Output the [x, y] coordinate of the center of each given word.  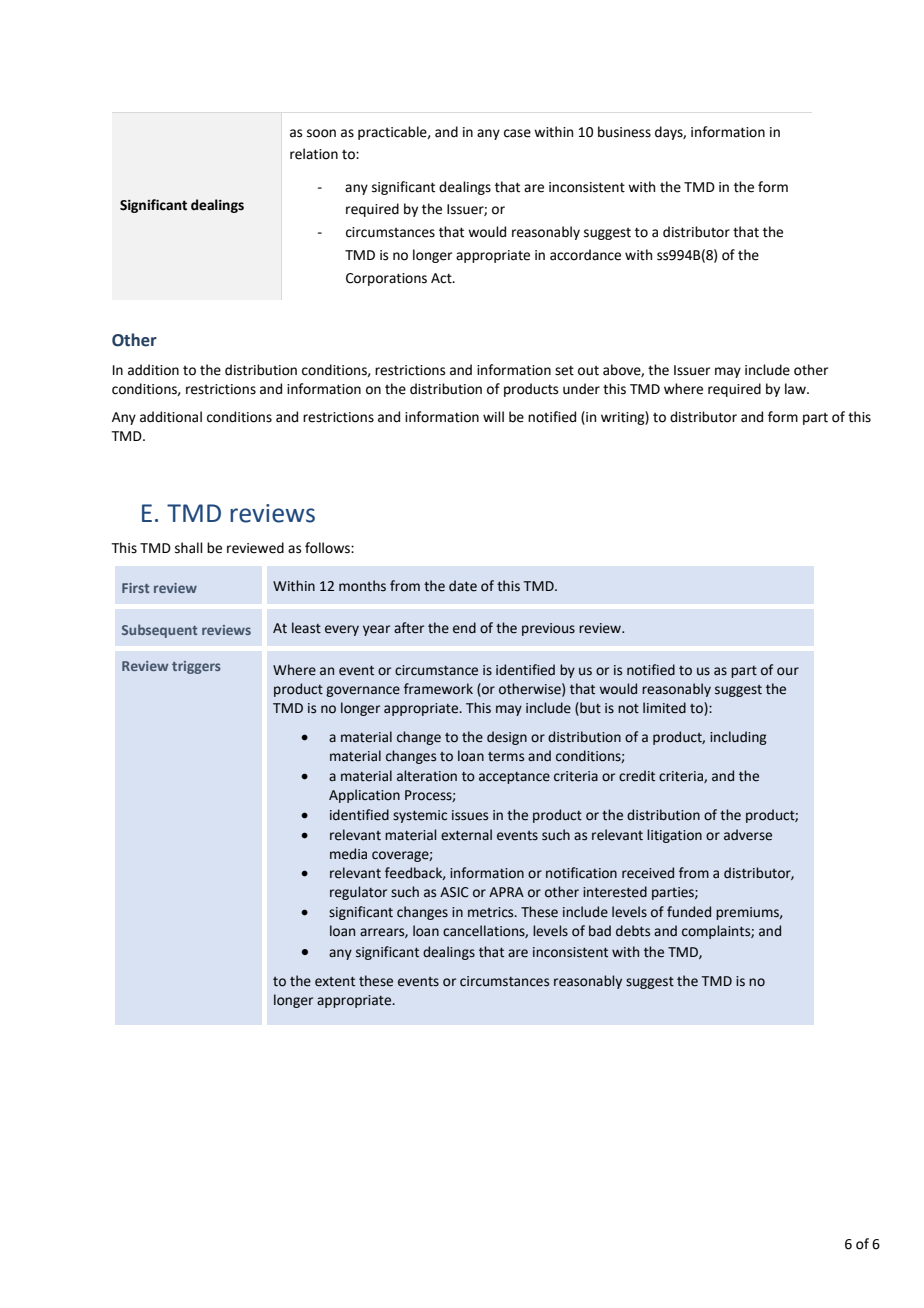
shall [189, 548]
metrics [492, 912]
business [624, 132]
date [463, 586]
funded [689, 912]
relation [314, 154]
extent [335, 982]
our [788, 671]
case [517, 133]
